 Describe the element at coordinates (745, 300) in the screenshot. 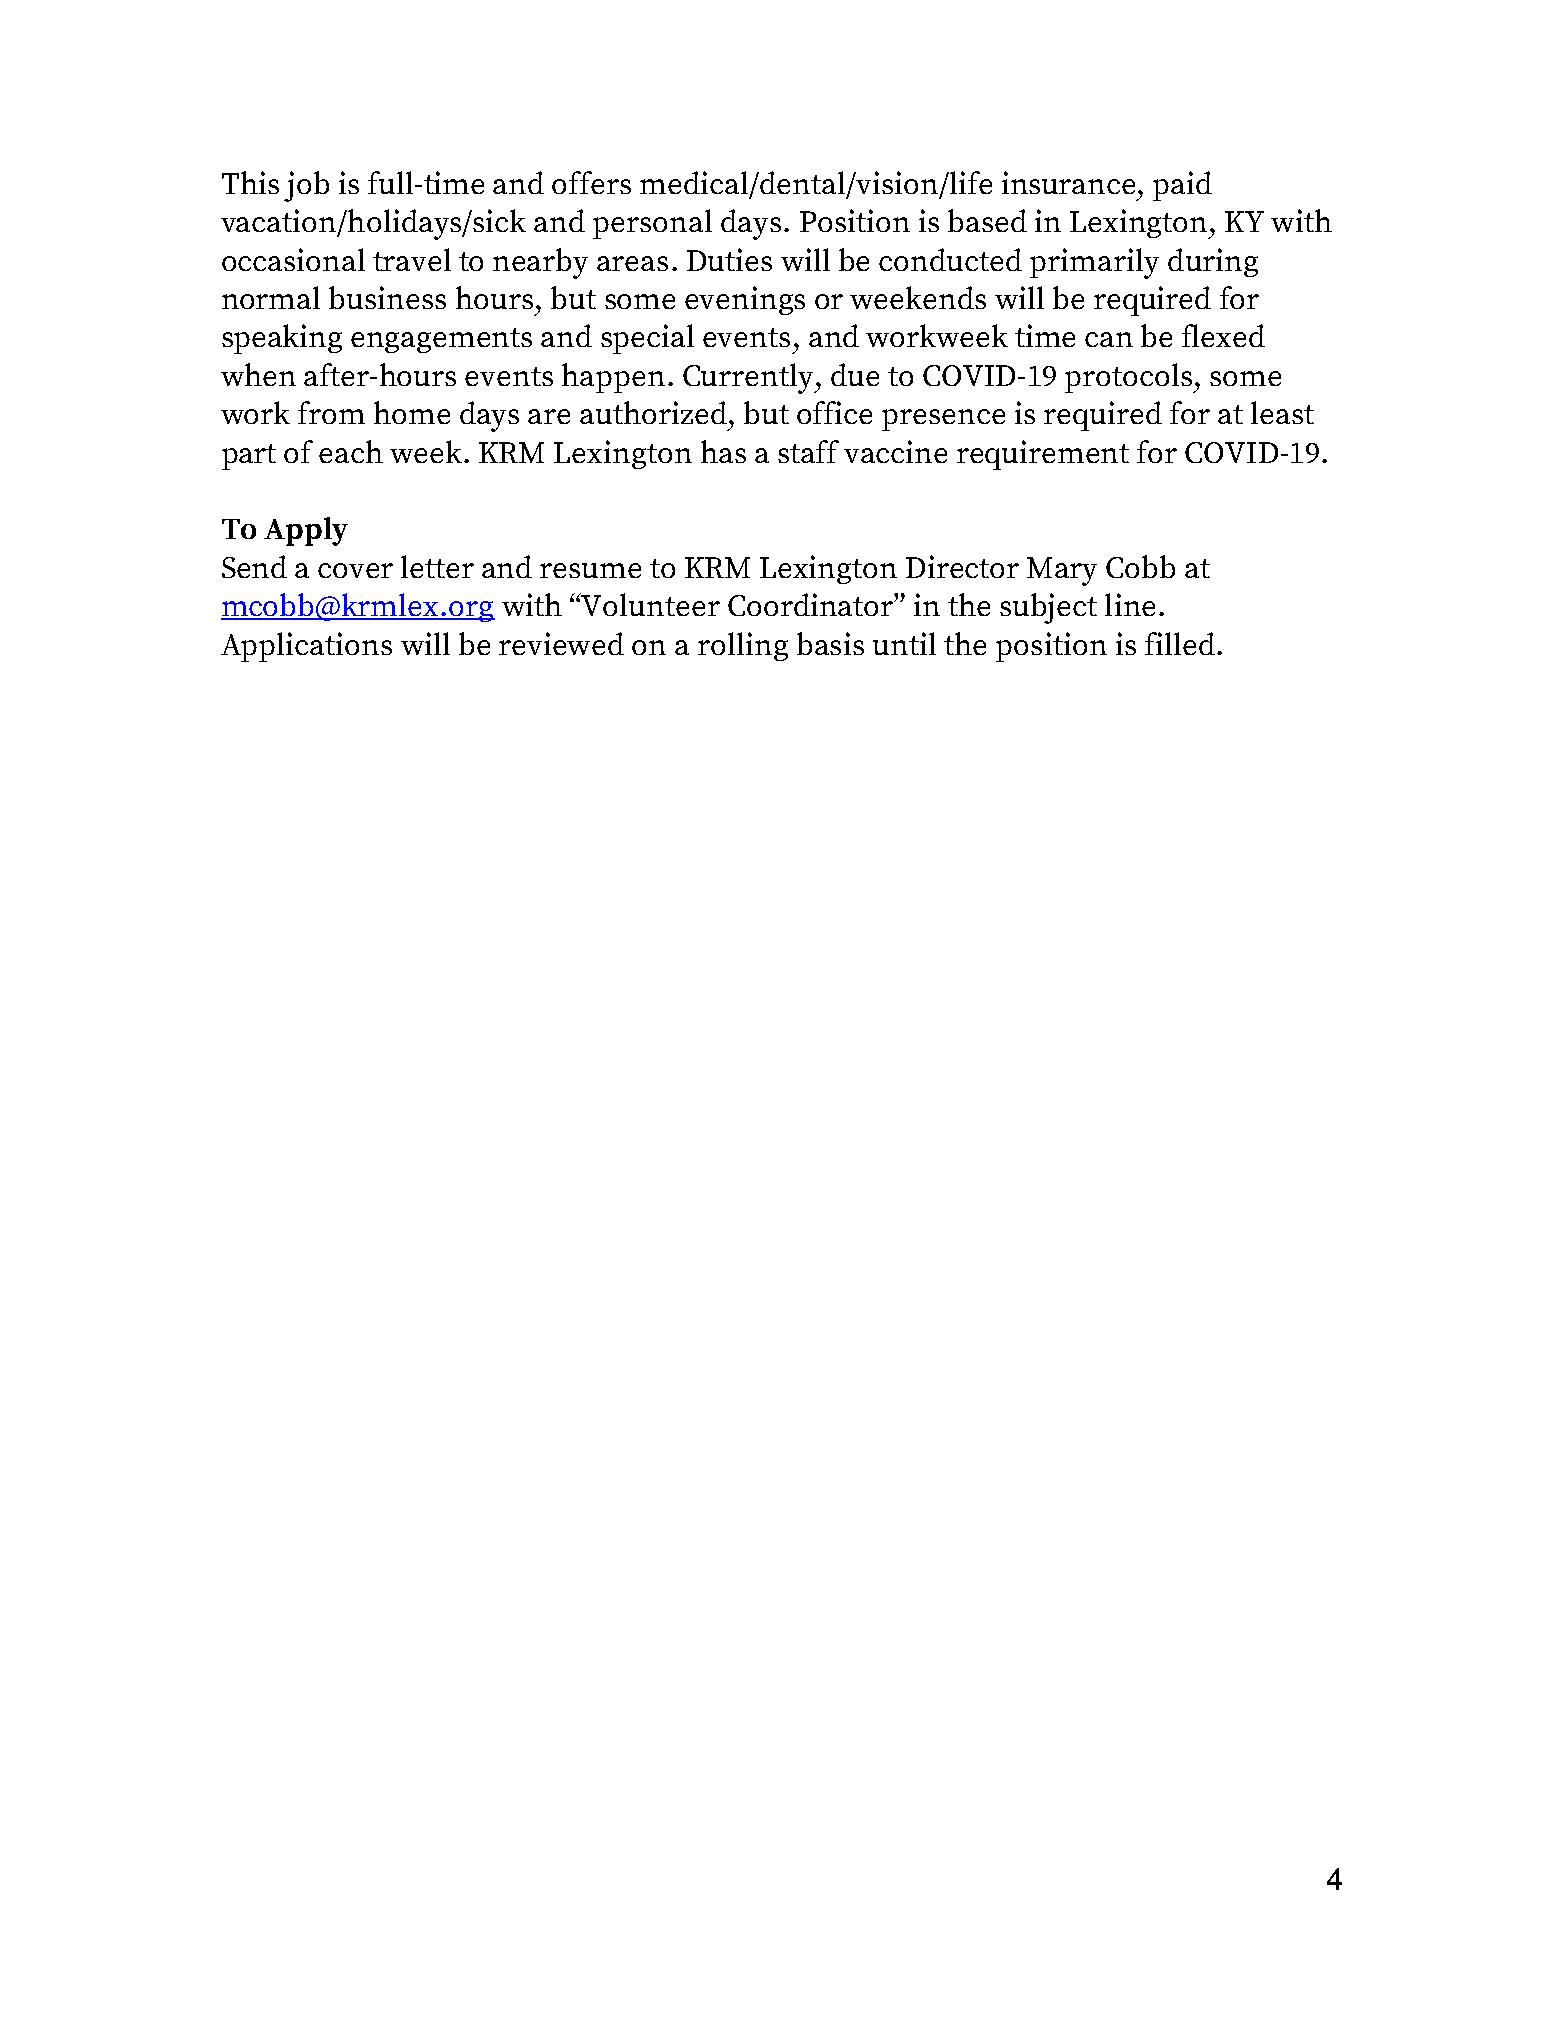

I see `evenings` at that location.
